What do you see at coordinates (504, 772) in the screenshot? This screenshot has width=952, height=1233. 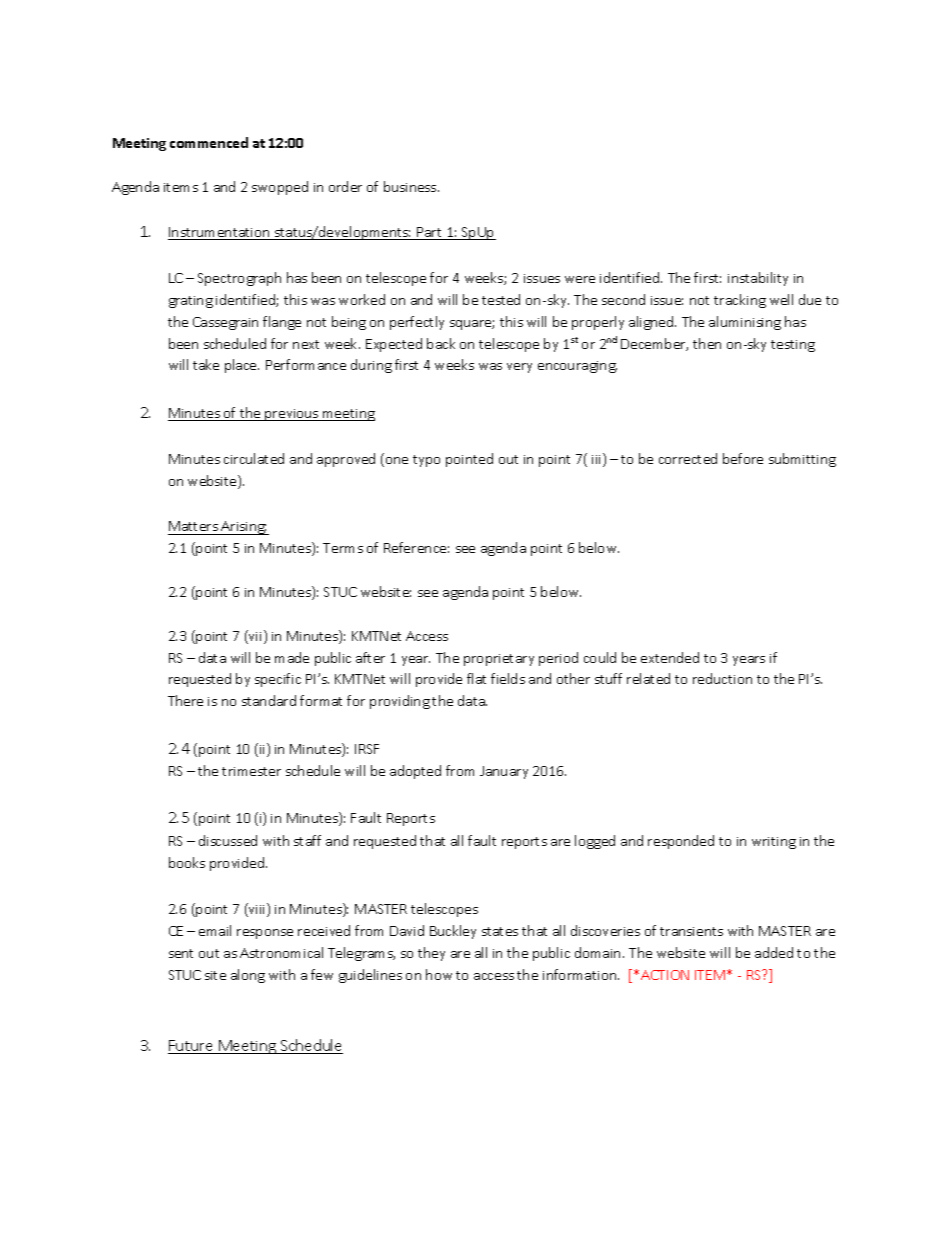 I see `January` at bounding box center [504, 772].
